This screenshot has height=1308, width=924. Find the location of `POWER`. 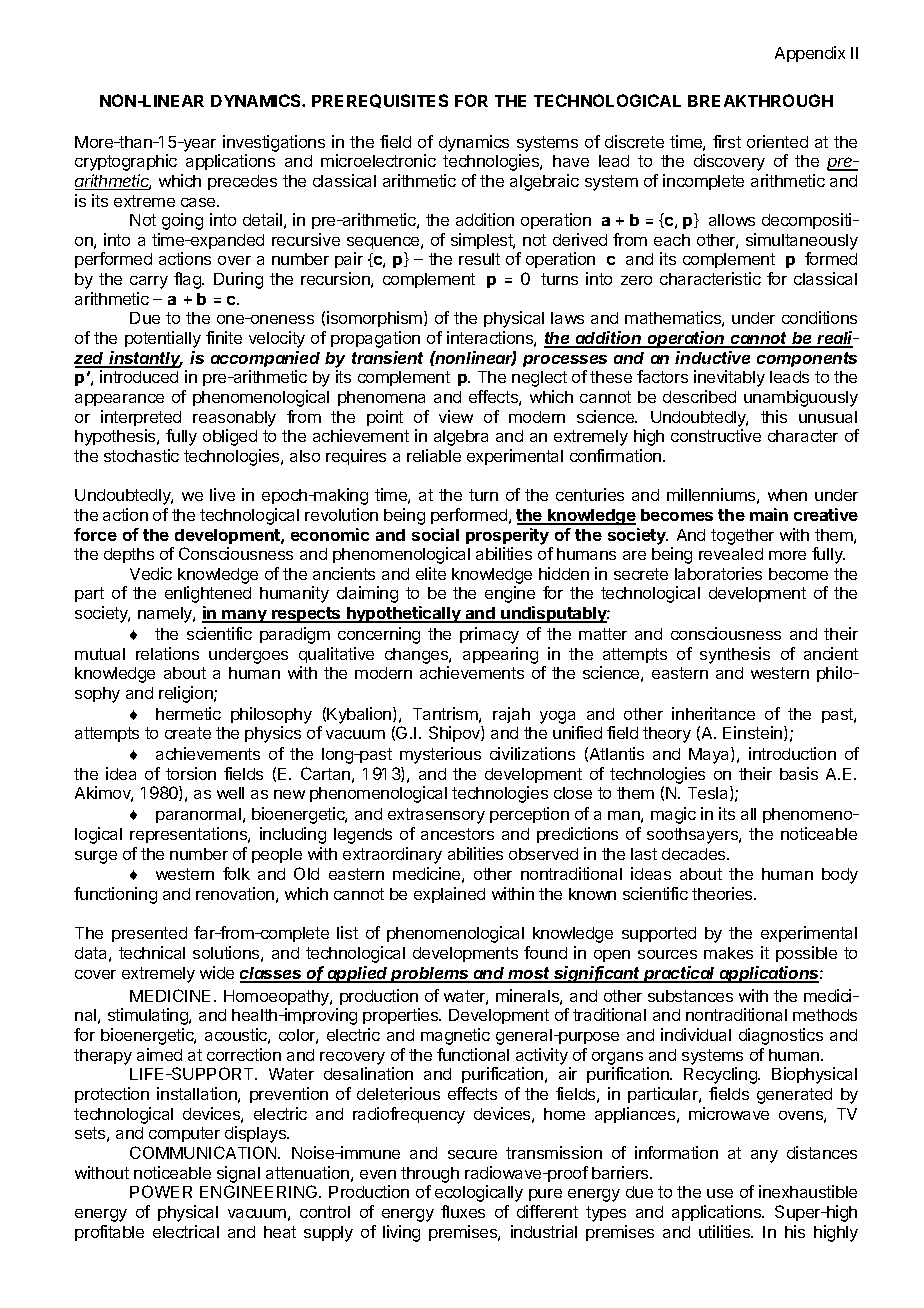

POWER is located at coordinates (161, 1191).
